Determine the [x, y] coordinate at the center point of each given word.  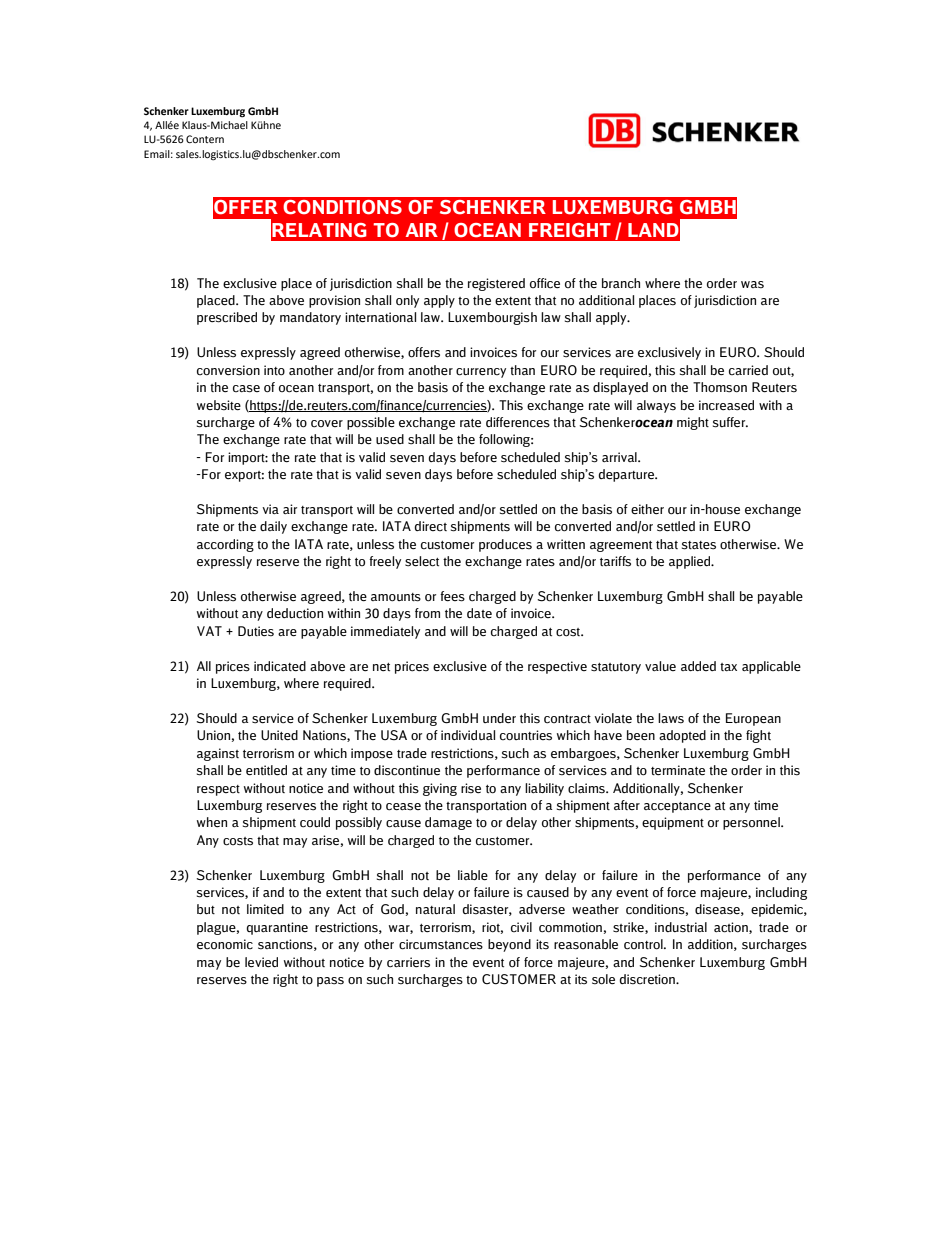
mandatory [310, 318]
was [752, 285]
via [270, 509]
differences [518, 422]
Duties [256, 631]
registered [496, 284]
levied [261, 962]
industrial [681, 927]
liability [544, 789]
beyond [509, 945]
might [693, 423]
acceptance [677, 807]
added [698, 666]
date [479, 613]
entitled [266, 770]
